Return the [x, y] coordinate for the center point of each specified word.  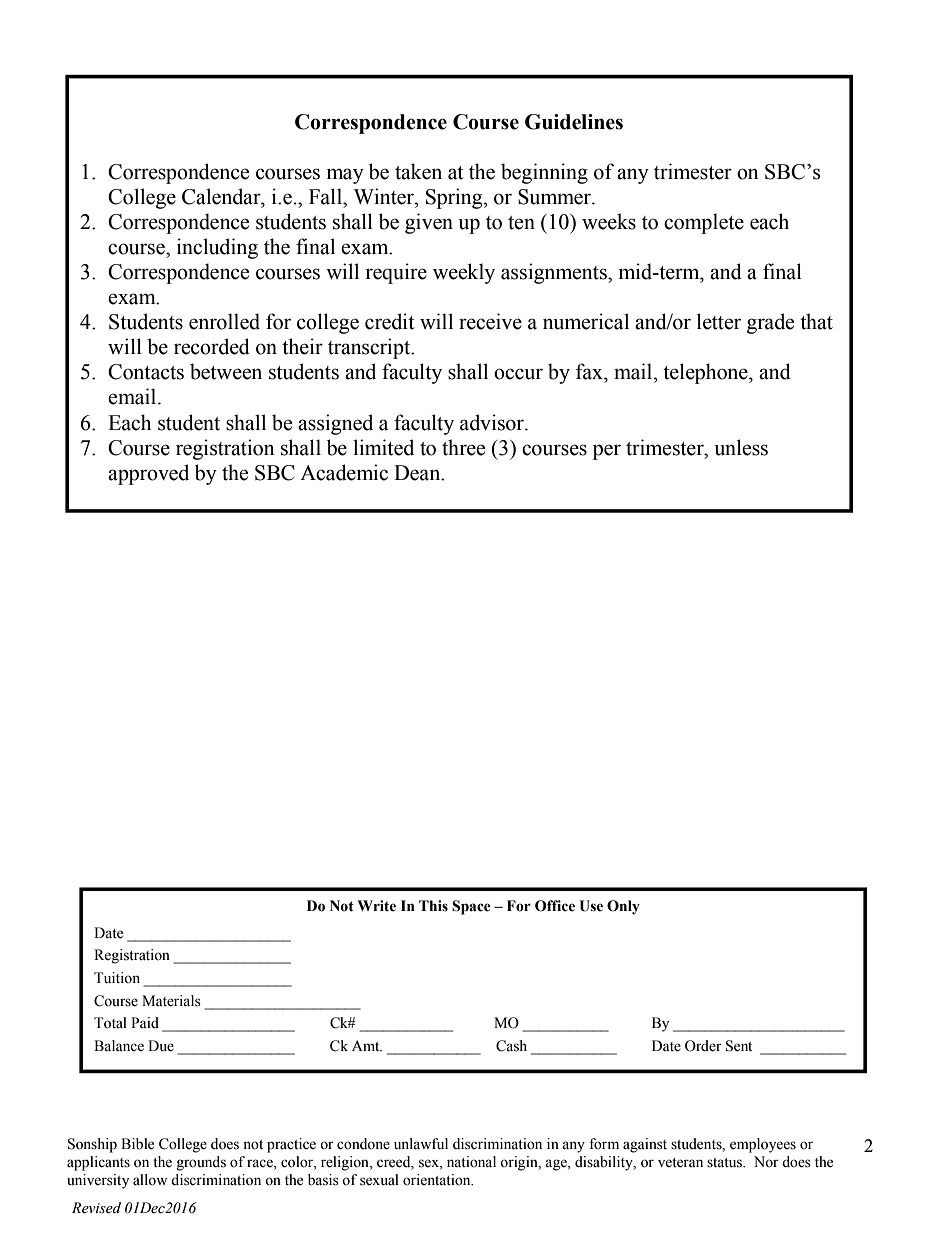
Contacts [146, 372]
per [607, 452]
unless [741, 447]
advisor [493, 422]
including [217, 248]
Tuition [117, 978]
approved [148, 474]
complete [704, 223]
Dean [418, 473]
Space [471, 907]
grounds [201, 1163]
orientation [438, 1180]
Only [623, 907]
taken [418, 171]
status [726, 1163]
